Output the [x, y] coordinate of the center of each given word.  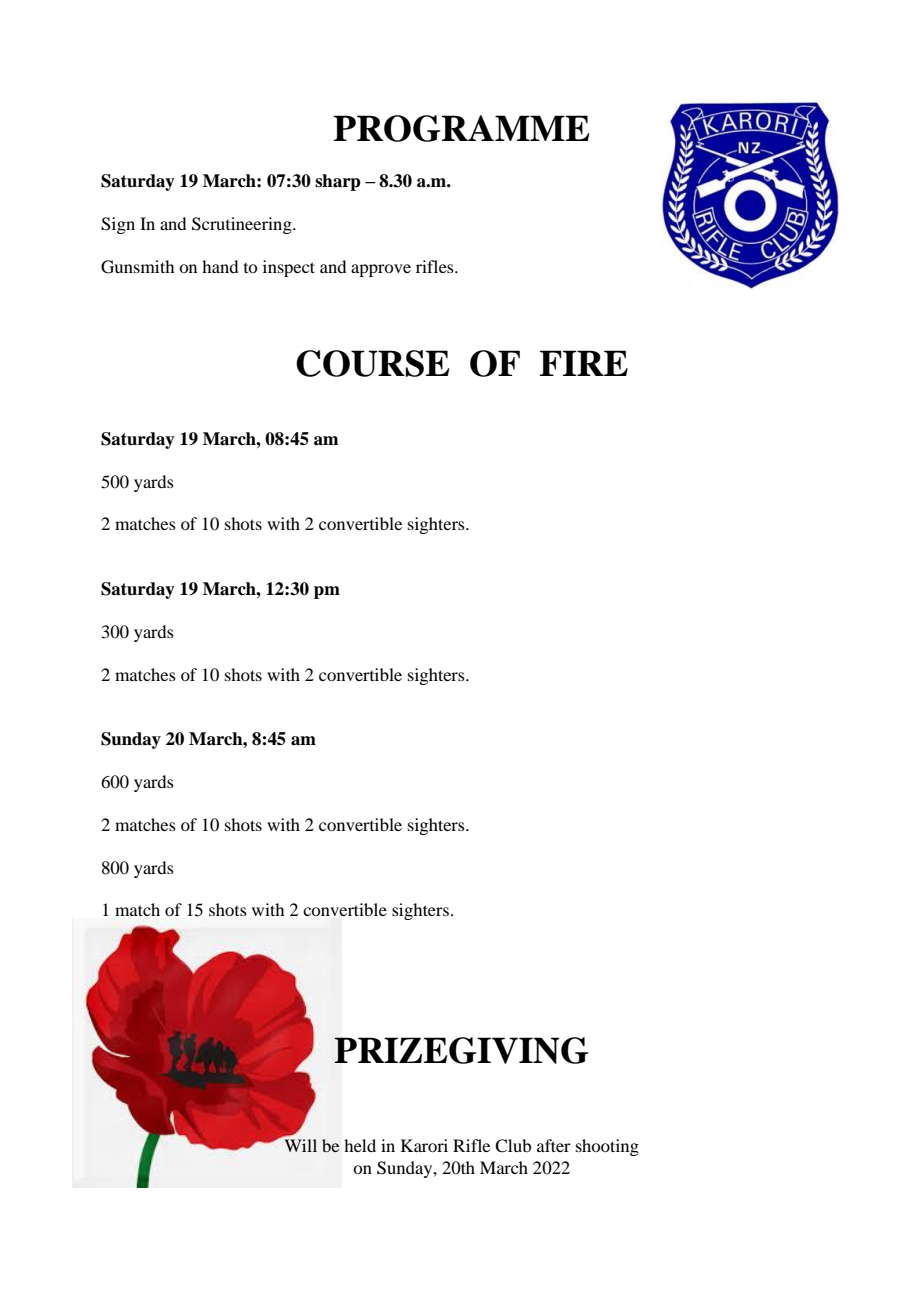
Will [300, 1145]
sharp [338, 182]
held [360, 1145]
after [554, 1145]
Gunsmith [137, 267]
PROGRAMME [461, 128]
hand [220, 266]
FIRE [583, 363]
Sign [118, 225]
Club [513, 1146]
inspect [289, 268]
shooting [607, 1147]
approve [381, 270]
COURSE [372, 363]
